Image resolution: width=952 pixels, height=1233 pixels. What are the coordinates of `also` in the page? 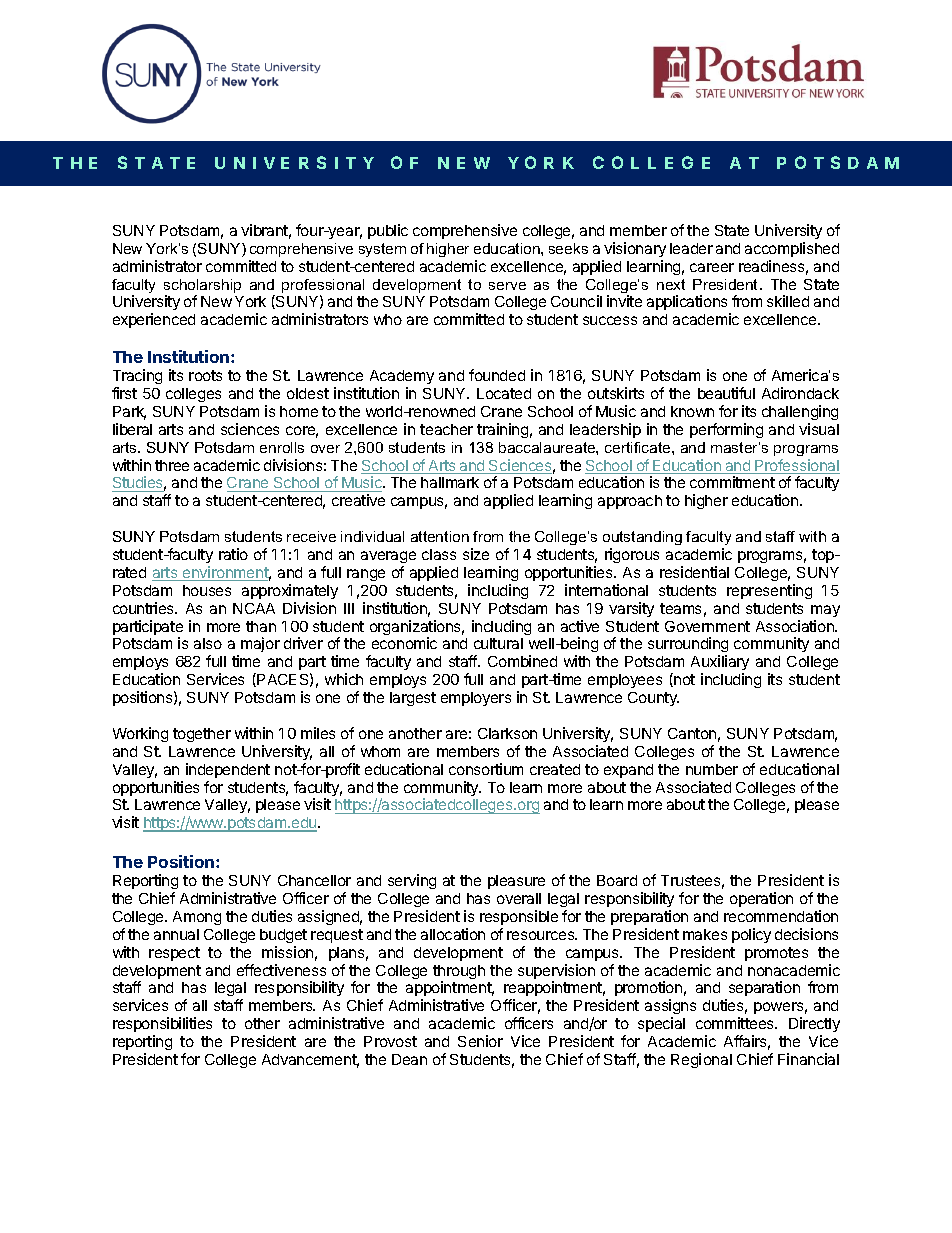 It's located at (208, 643).
